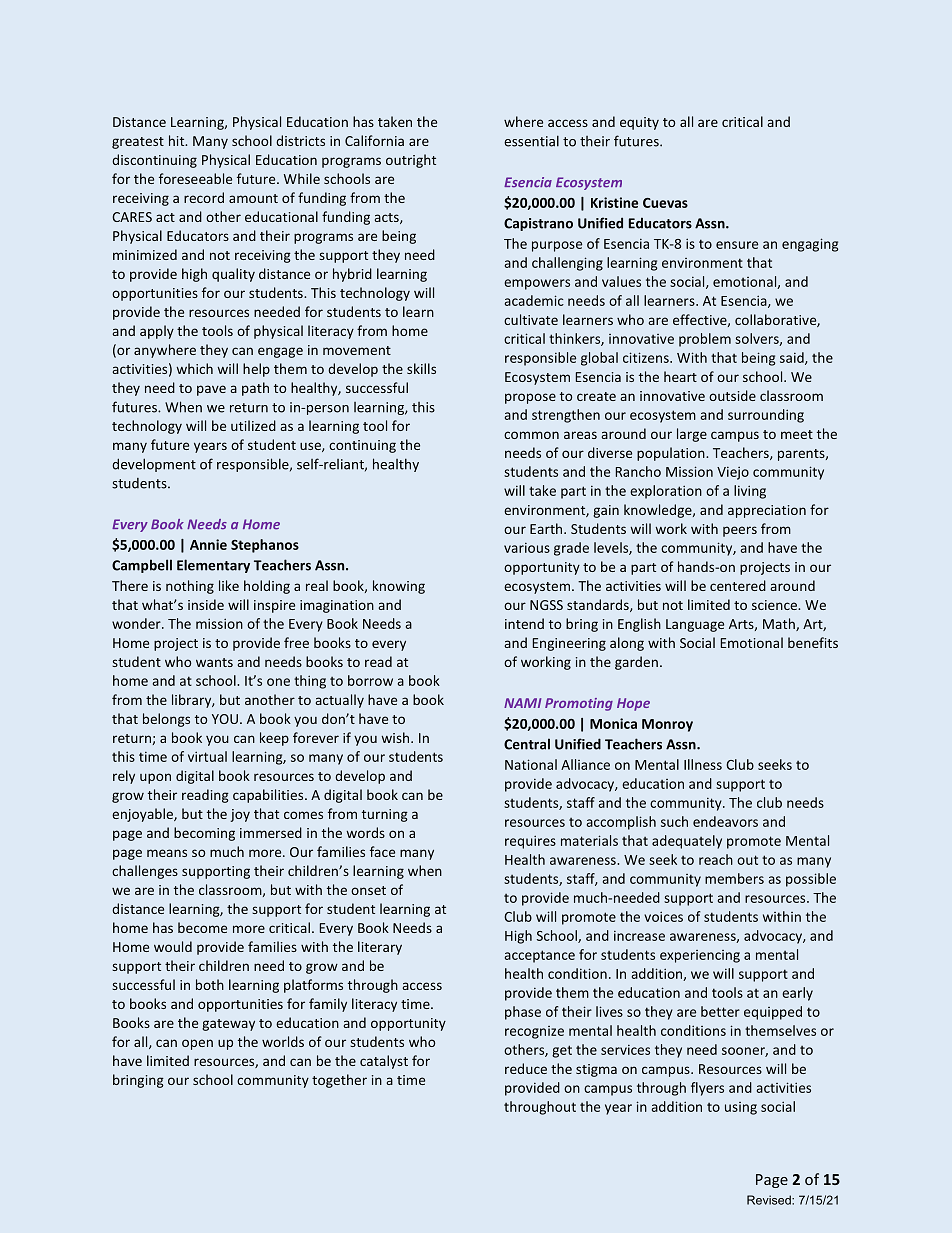  Describe the element at coordinates (665, 203) in the page. I see `Cuevas` at that location.
